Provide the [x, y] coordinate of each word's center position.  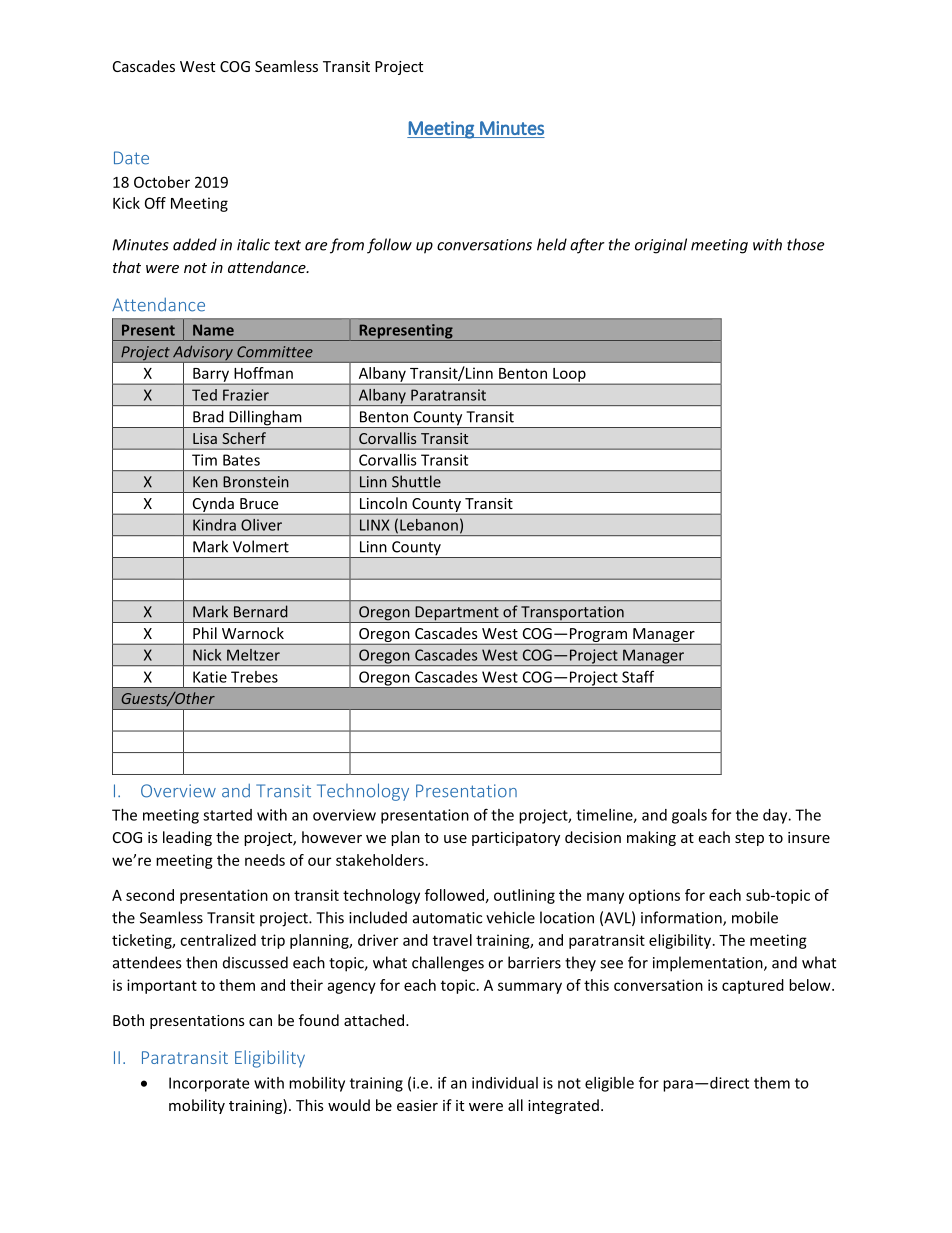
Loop [569, 376]
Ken [205, 482]
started [227, 815]
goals [689, 816]
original [661, 246]
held [552, 244]
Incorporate [209, 1084]
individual [505, 1083]
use [455, 839]
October [162, 182]
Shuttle [416, 481]
